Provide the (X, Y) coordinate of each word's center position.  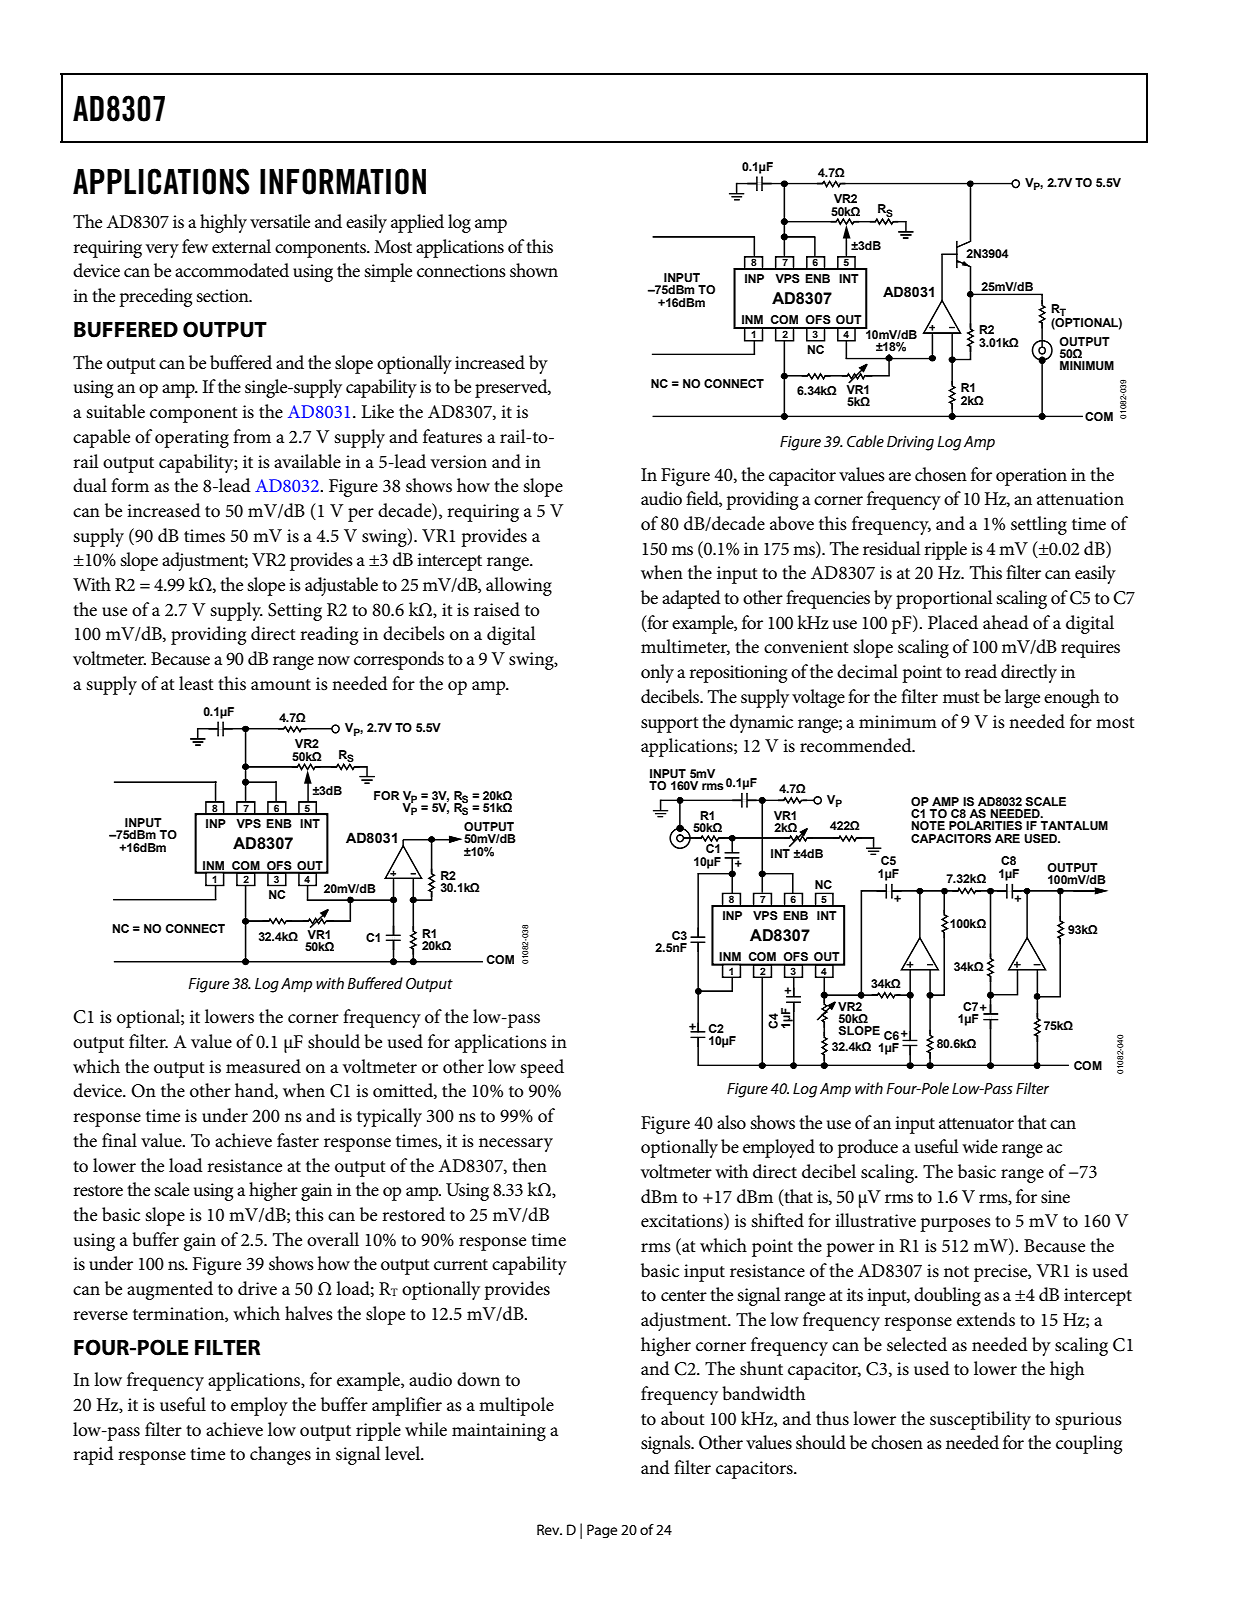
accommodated (232, 270)
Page (602, 1531)
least (196, 683)
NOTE (928, 825)
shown (534, 270)
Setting (295, 612)
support (670, 725)
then (529, 1165)
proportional (944, 599)
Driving (910, 443)
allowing (519, 586)
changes (280, 1455)
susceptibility (980, 1420)
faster (298, 1140)
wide (980, 1146)
